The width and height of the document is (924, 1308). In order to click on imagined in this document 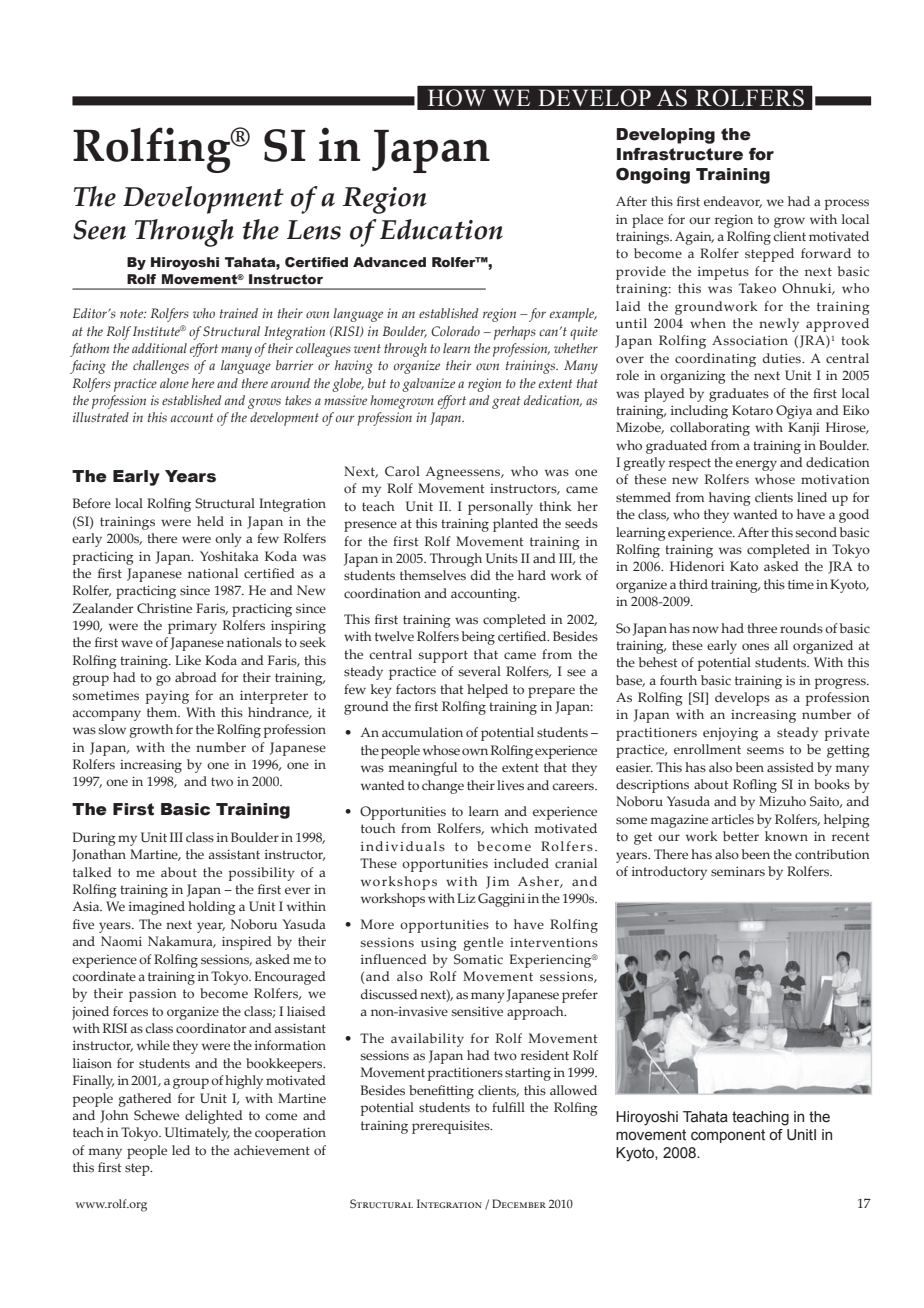, I will do `click(157, 908)`.
